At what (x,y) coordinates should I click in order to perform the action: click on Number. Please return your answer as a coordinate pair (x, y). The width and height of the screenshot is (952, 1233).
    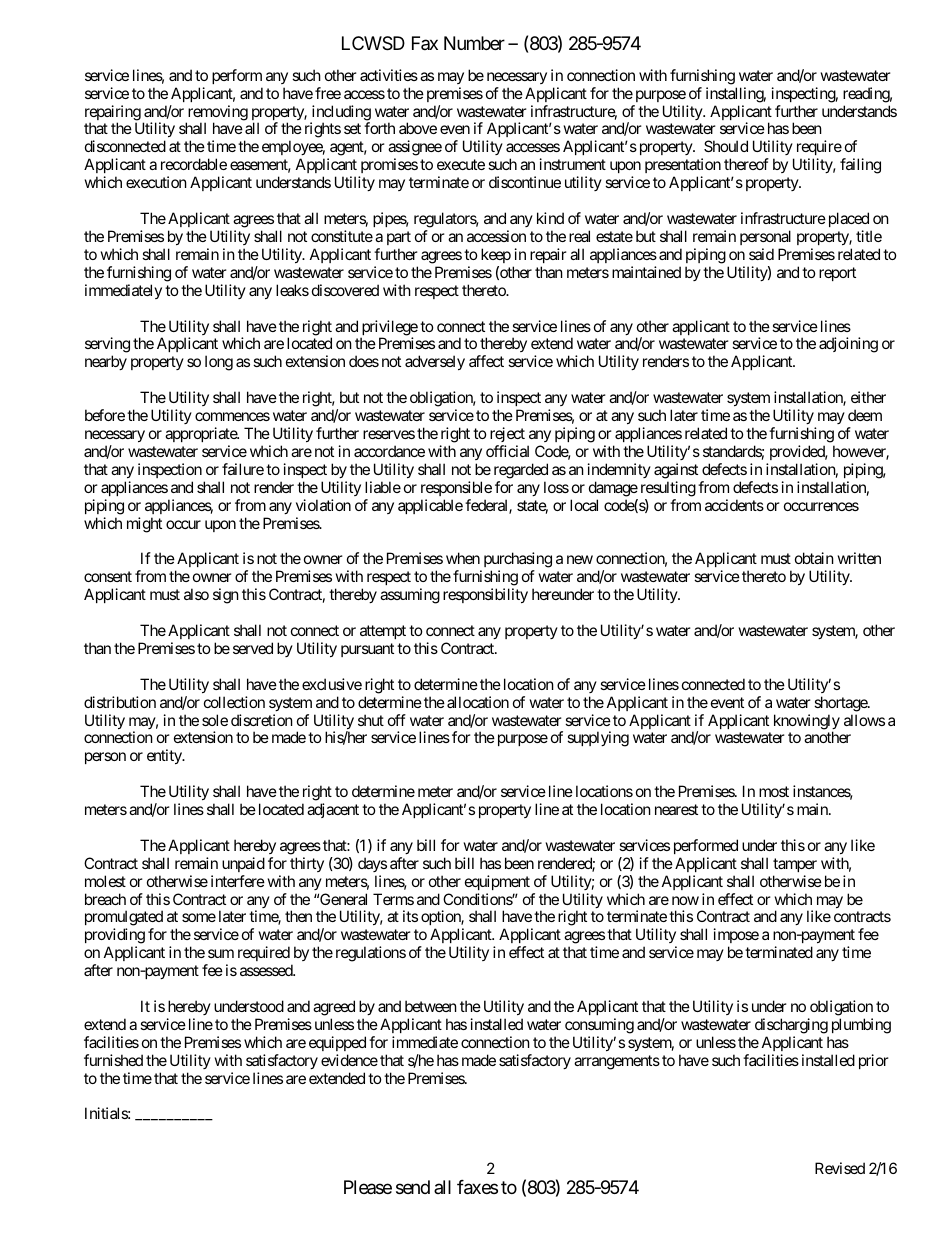
    Looking at the image, I should click on (474, 43).
